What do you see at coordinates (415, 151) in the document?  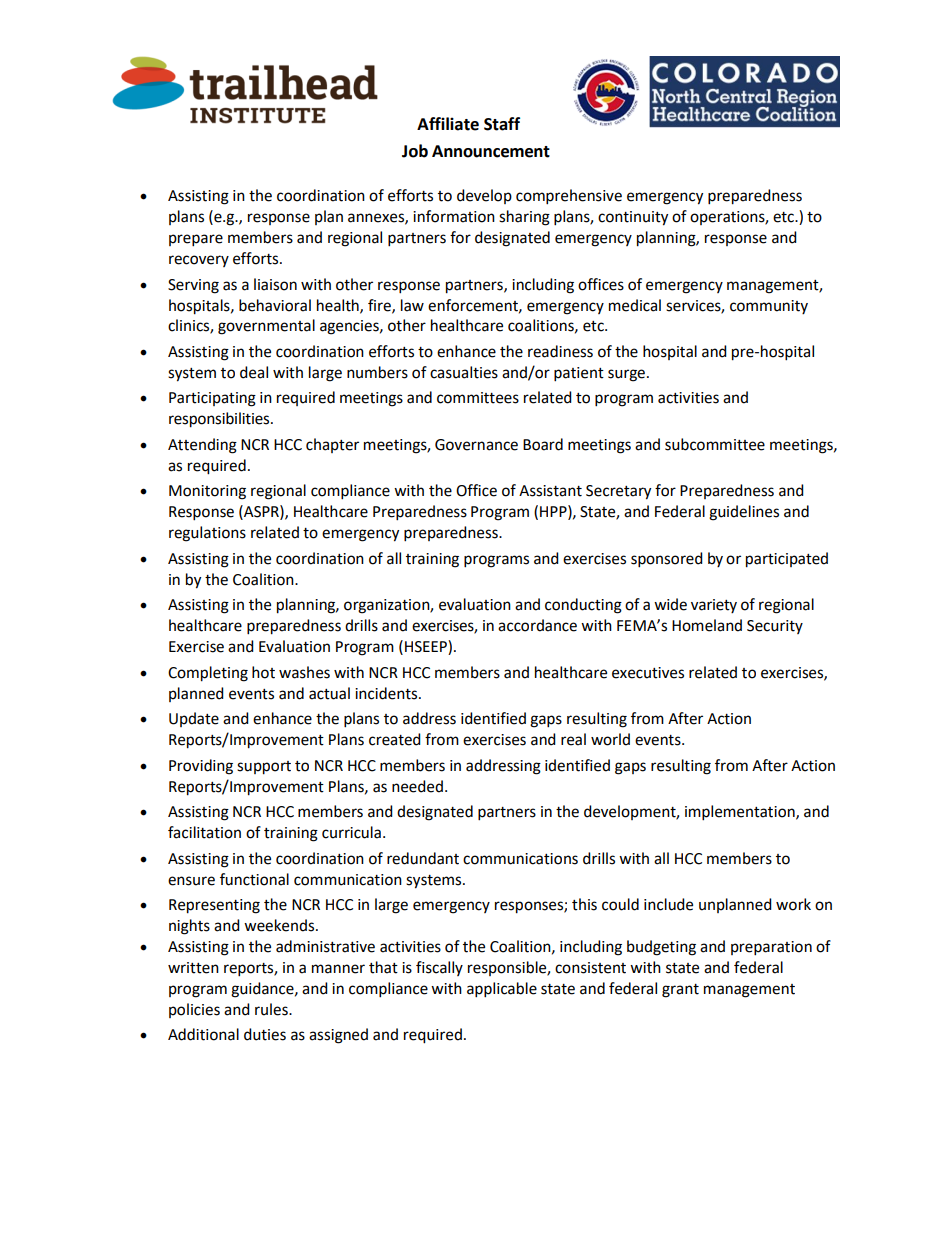 I see `Job` at bounding box center [415, 151].
